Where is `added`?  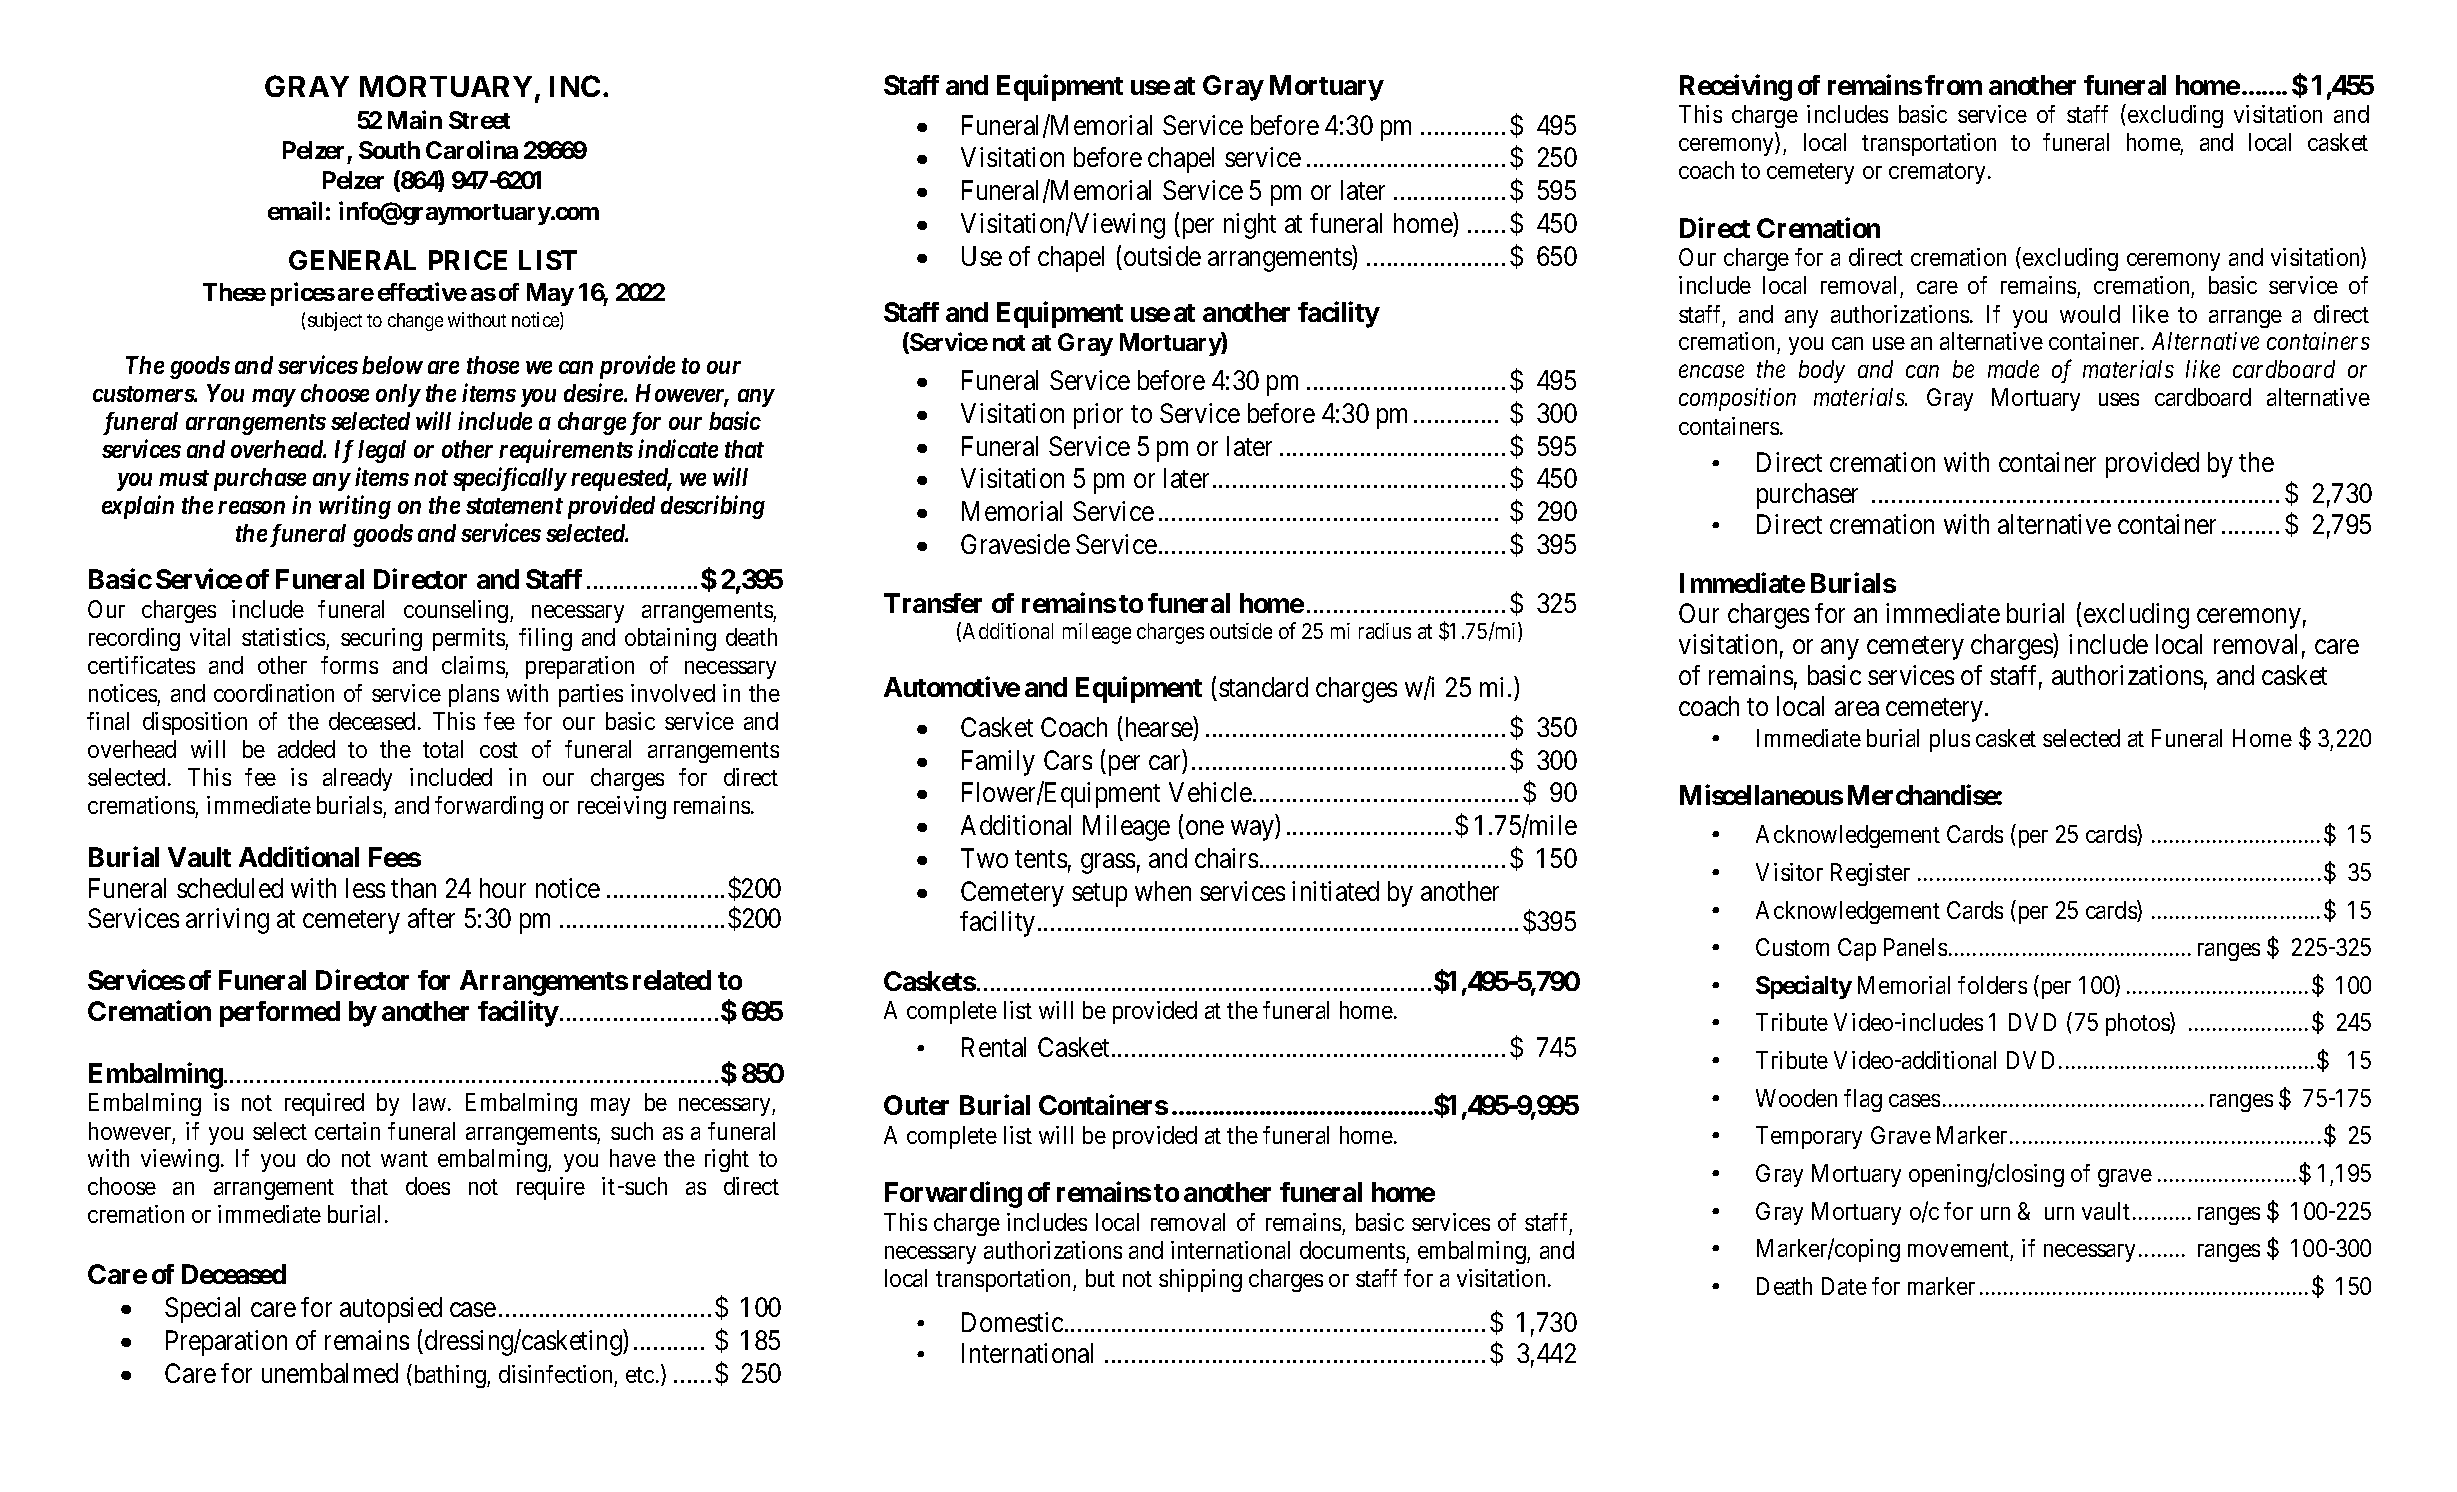
added is located at coordinates (306, 749).
